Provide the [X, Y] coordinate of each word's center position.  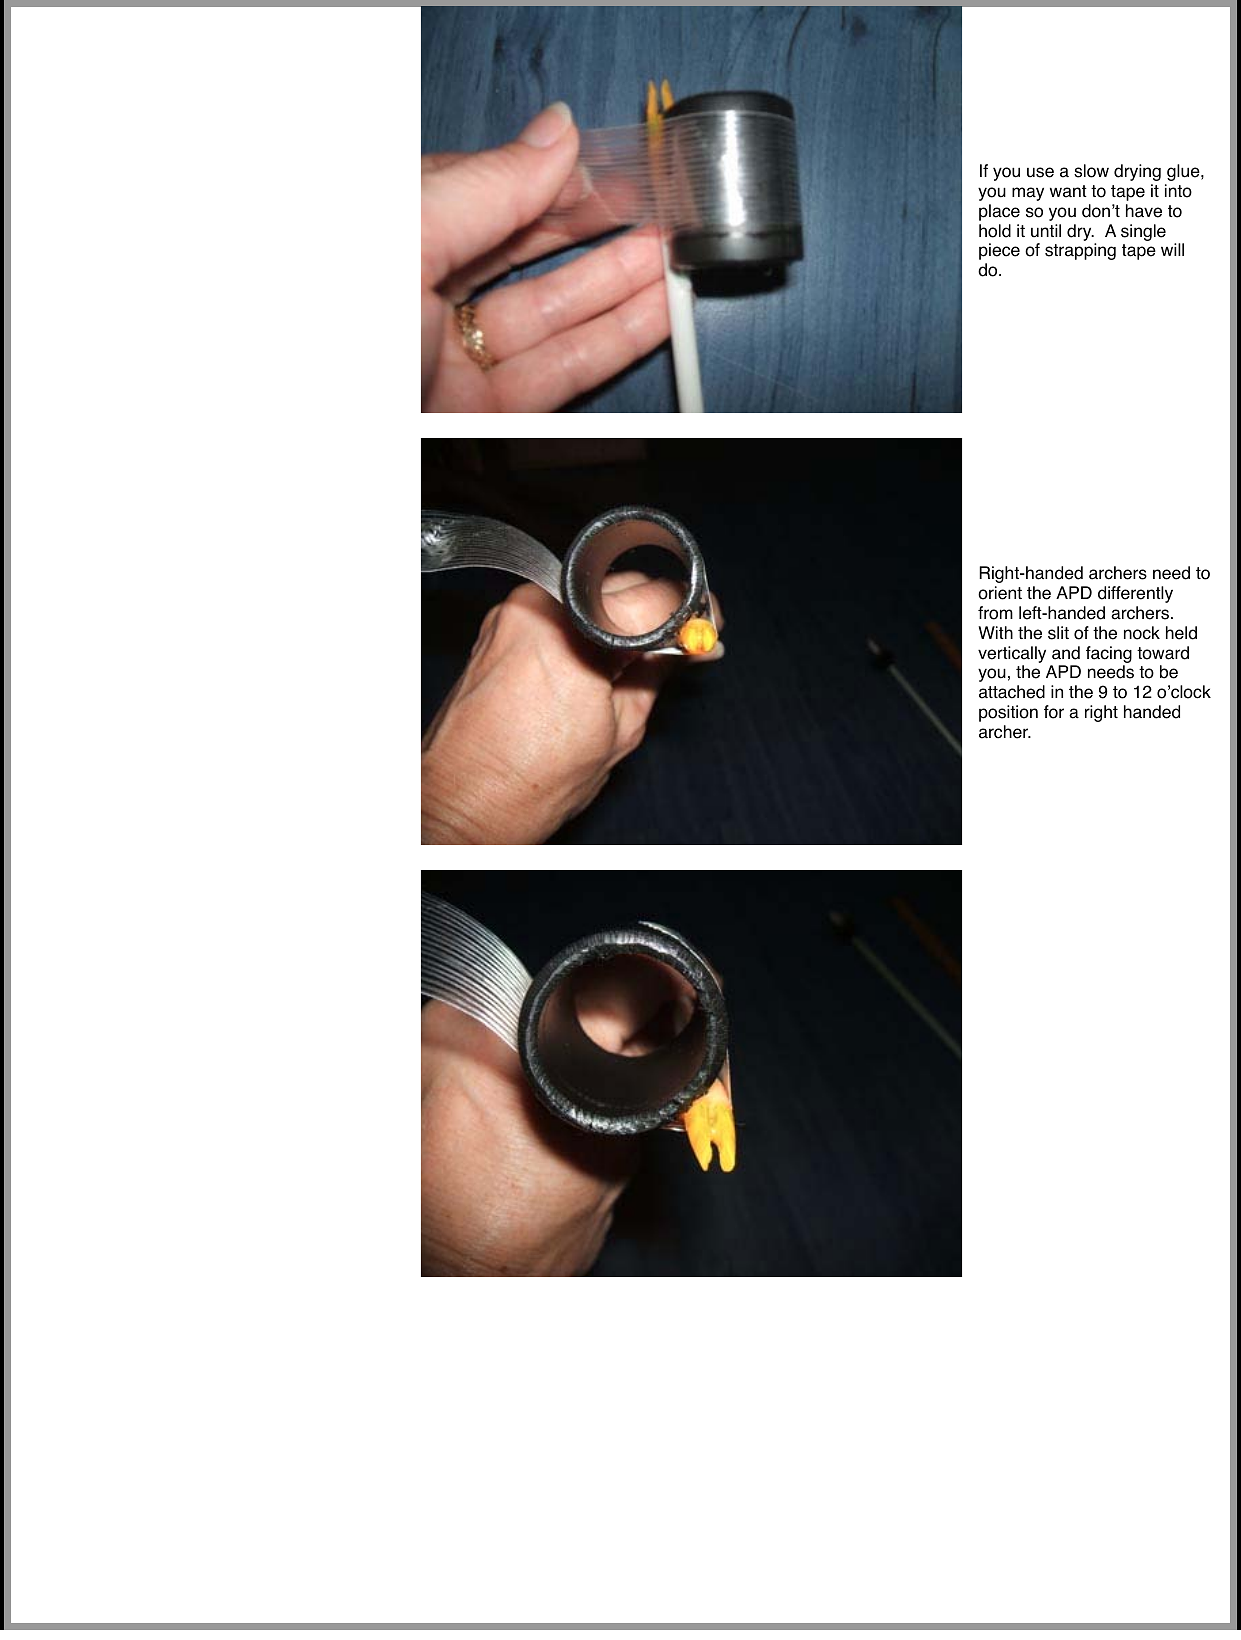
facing [1109, 654]
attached [1012, 692]
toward [1163, 653]
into [1178, 191]
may [1028, 194]
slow [1091, 171]
